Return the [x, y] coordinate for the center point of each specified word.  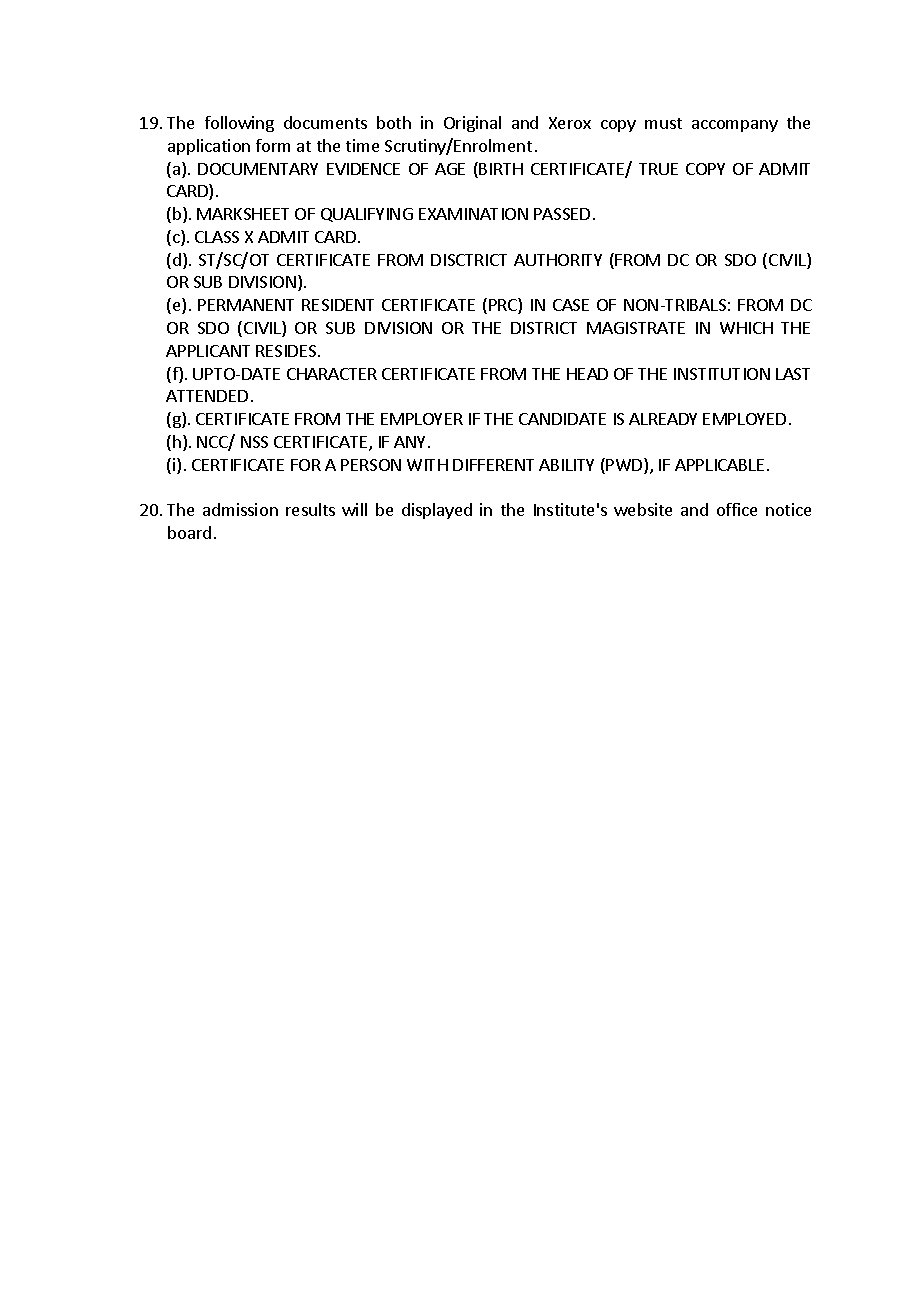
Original [472, 124]
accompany [735, 126]
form [273, 145]
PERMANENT [246, 305]
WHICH [746, 328]
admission [240, 509]
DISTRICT [544, 328]
